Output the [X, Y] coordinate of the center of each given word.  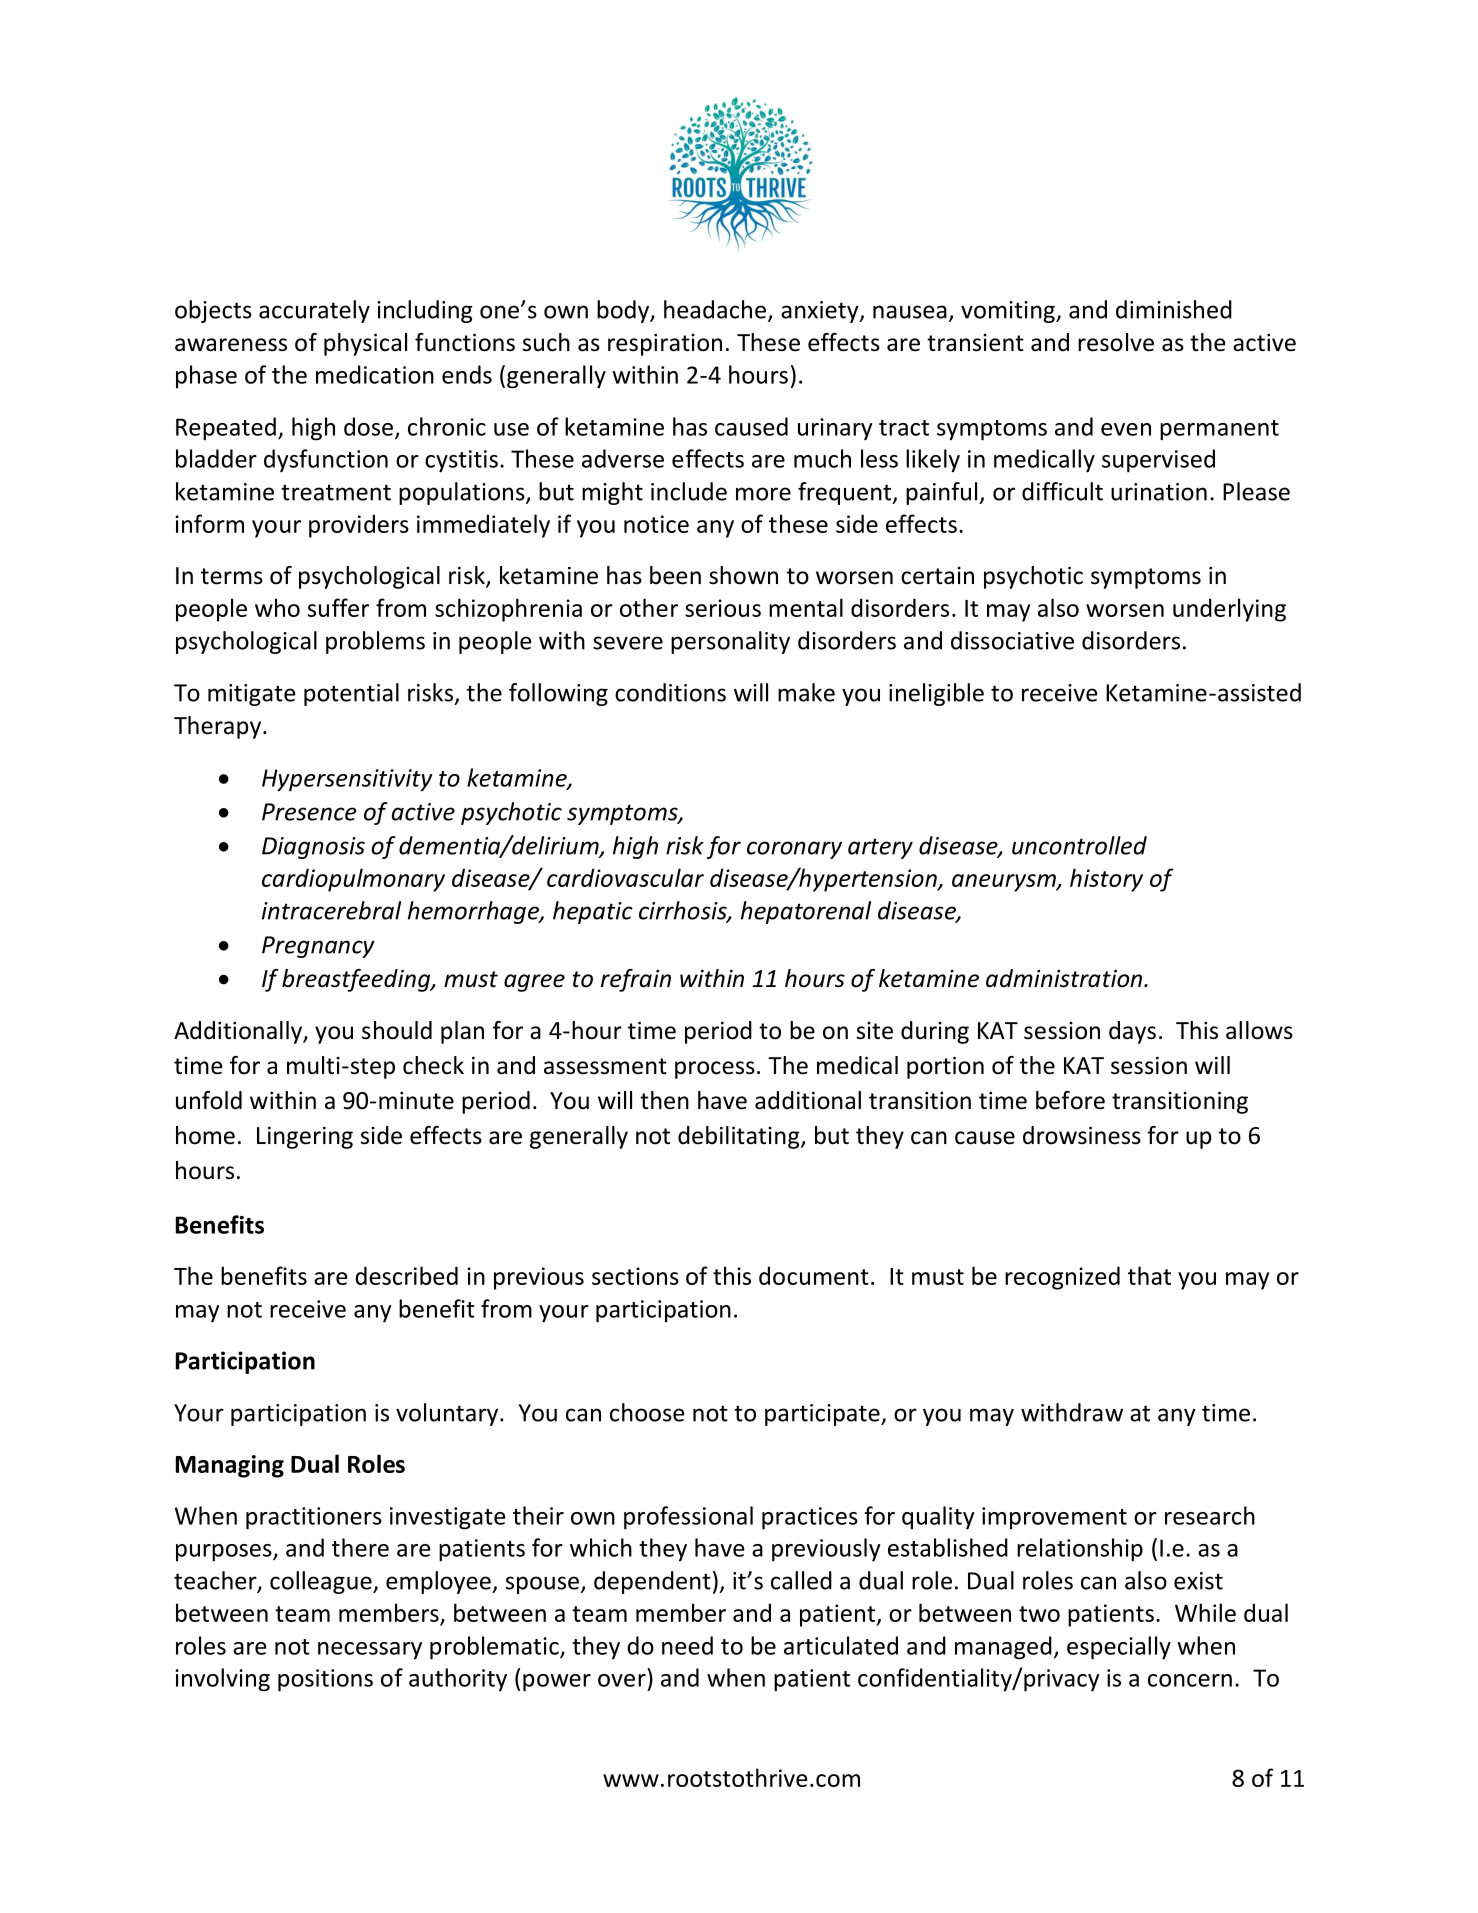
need [687, 1645]
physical [365, 344]
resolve [1116, 342]
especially [1119, 1648]
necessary [370, 1650]
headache [715, 309]
